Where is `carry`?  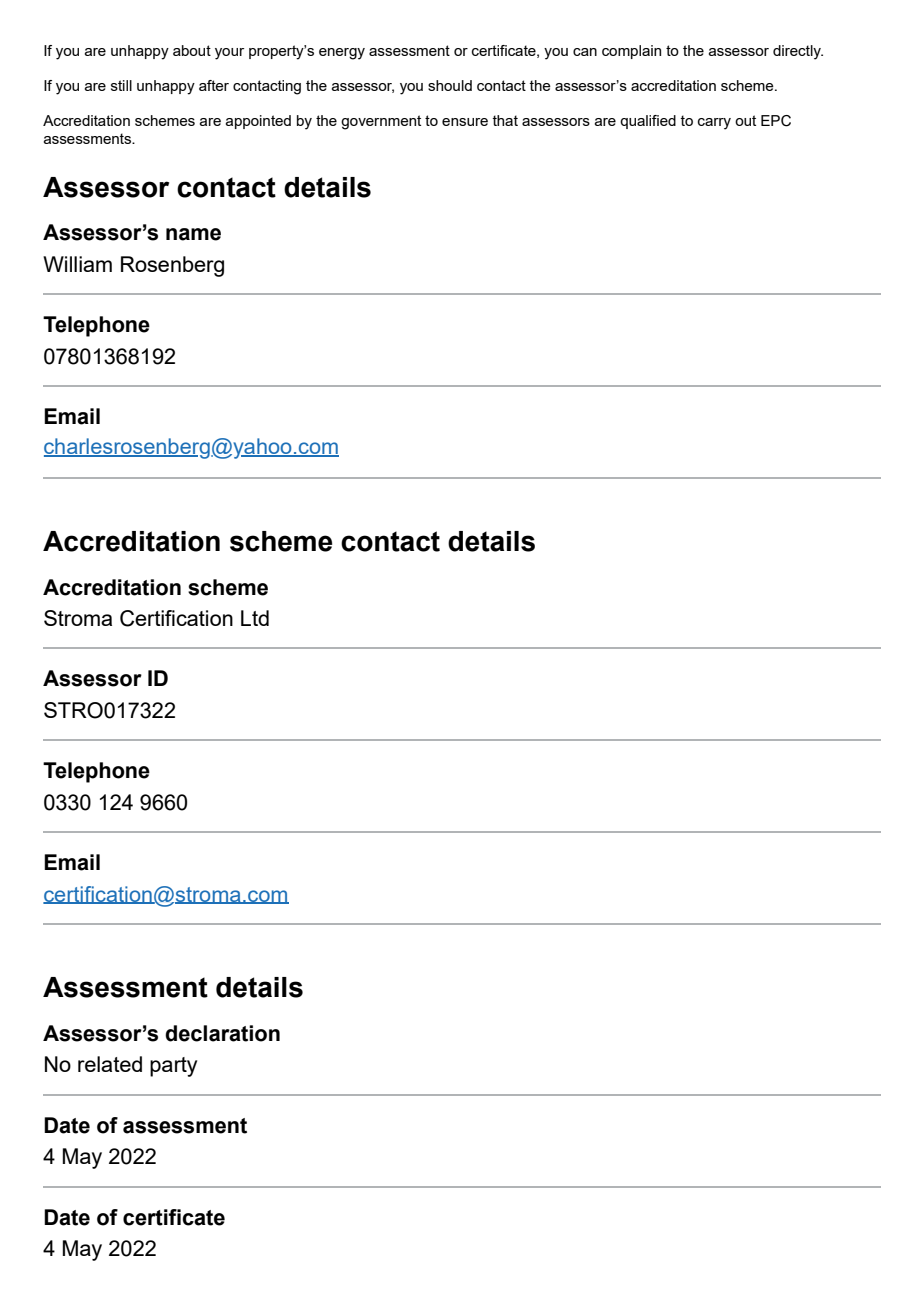 carry is located at coordinates (714, 124).
